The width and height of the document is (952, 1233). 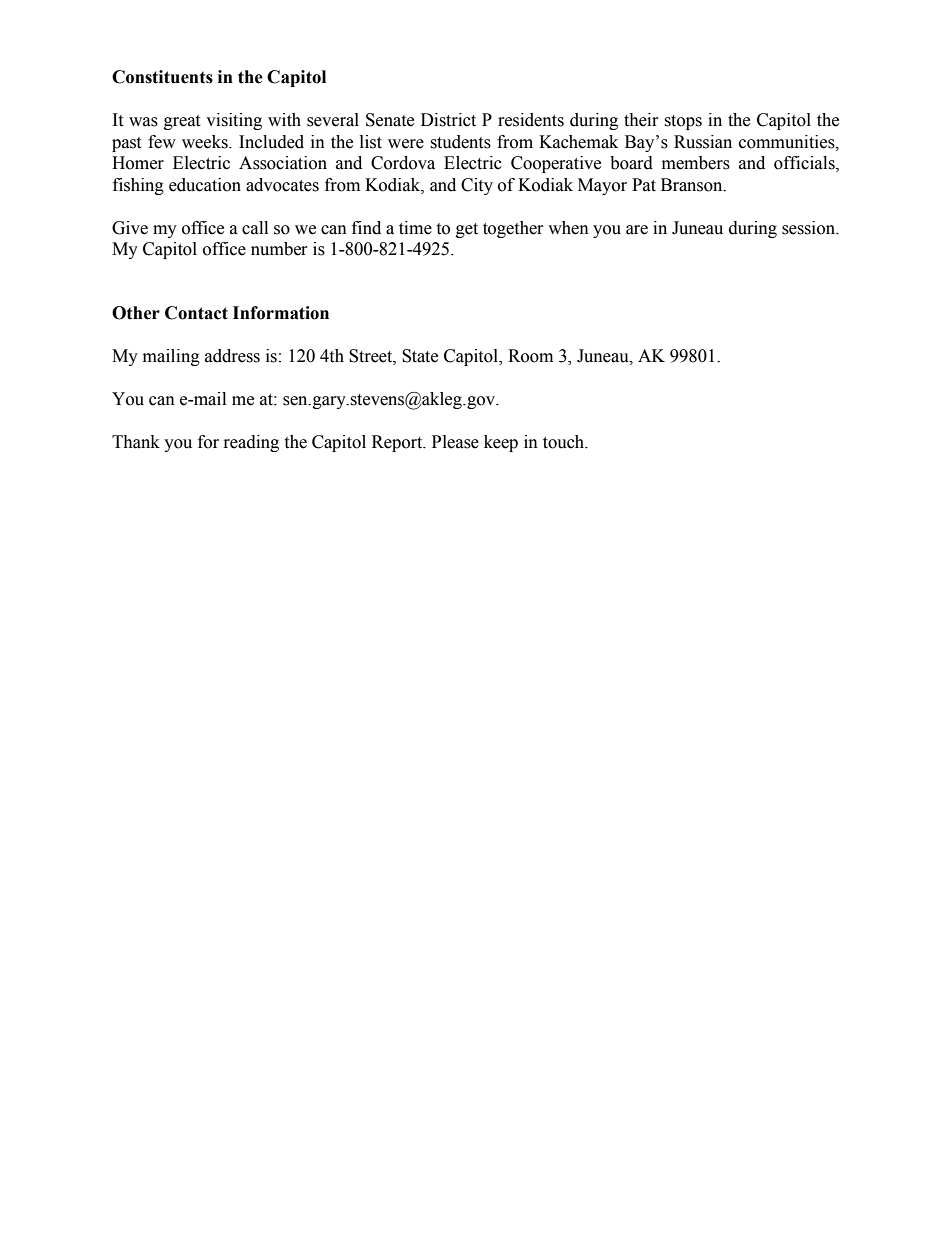 I want to click on reading, so click(x=251, y=443).
